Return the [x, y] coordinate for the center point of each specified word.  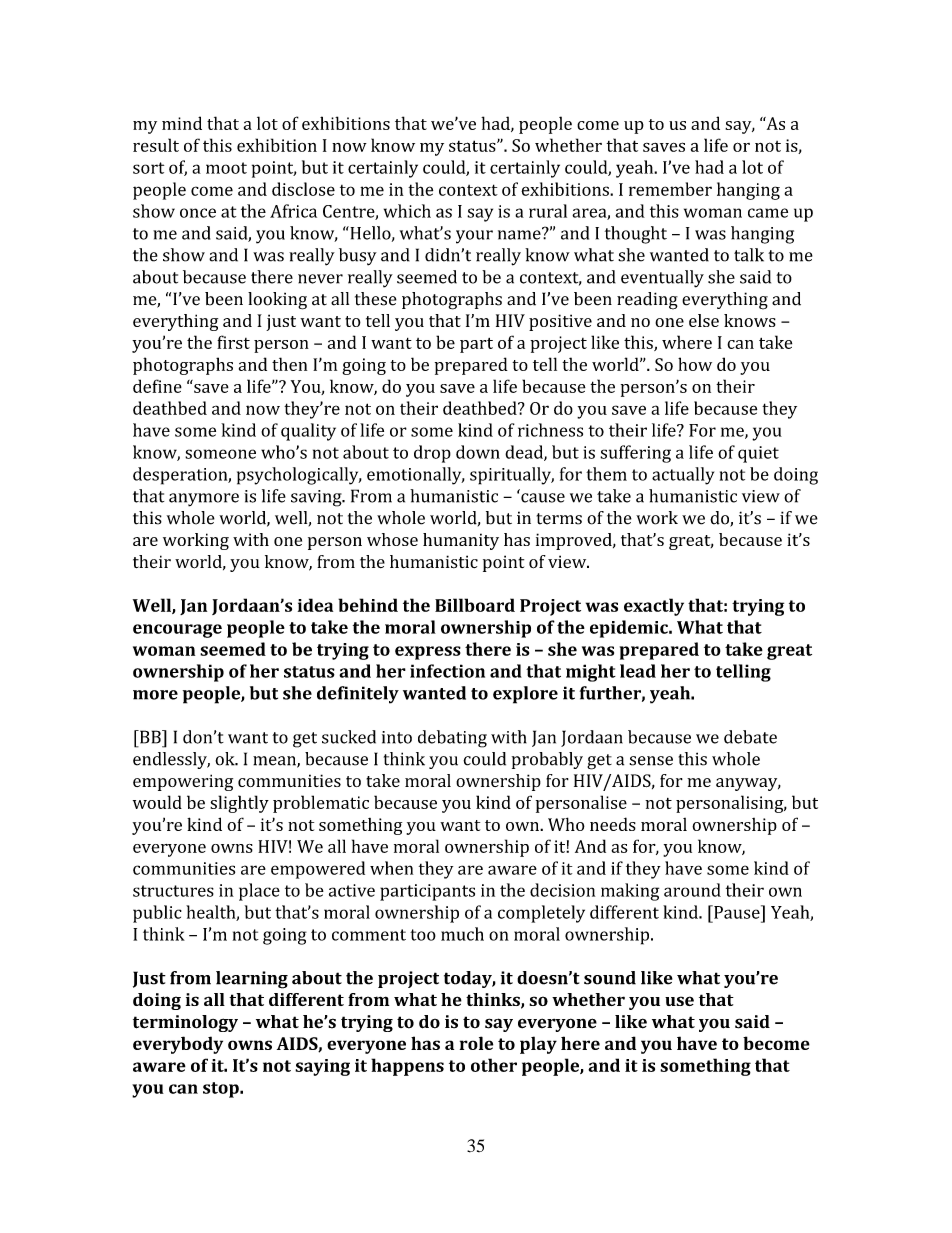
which [407, 211]
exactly [654, 607]
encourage [177, 631]
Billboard [475, 605]
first [233, 342]
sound [610, 978]
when [391, 868]
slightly [239, 804]
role [476, 1043]
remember [670, 189]
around [692, 890]
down [478, 452]
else [704, 320]
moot [226, 168]
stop [222, 1090]
